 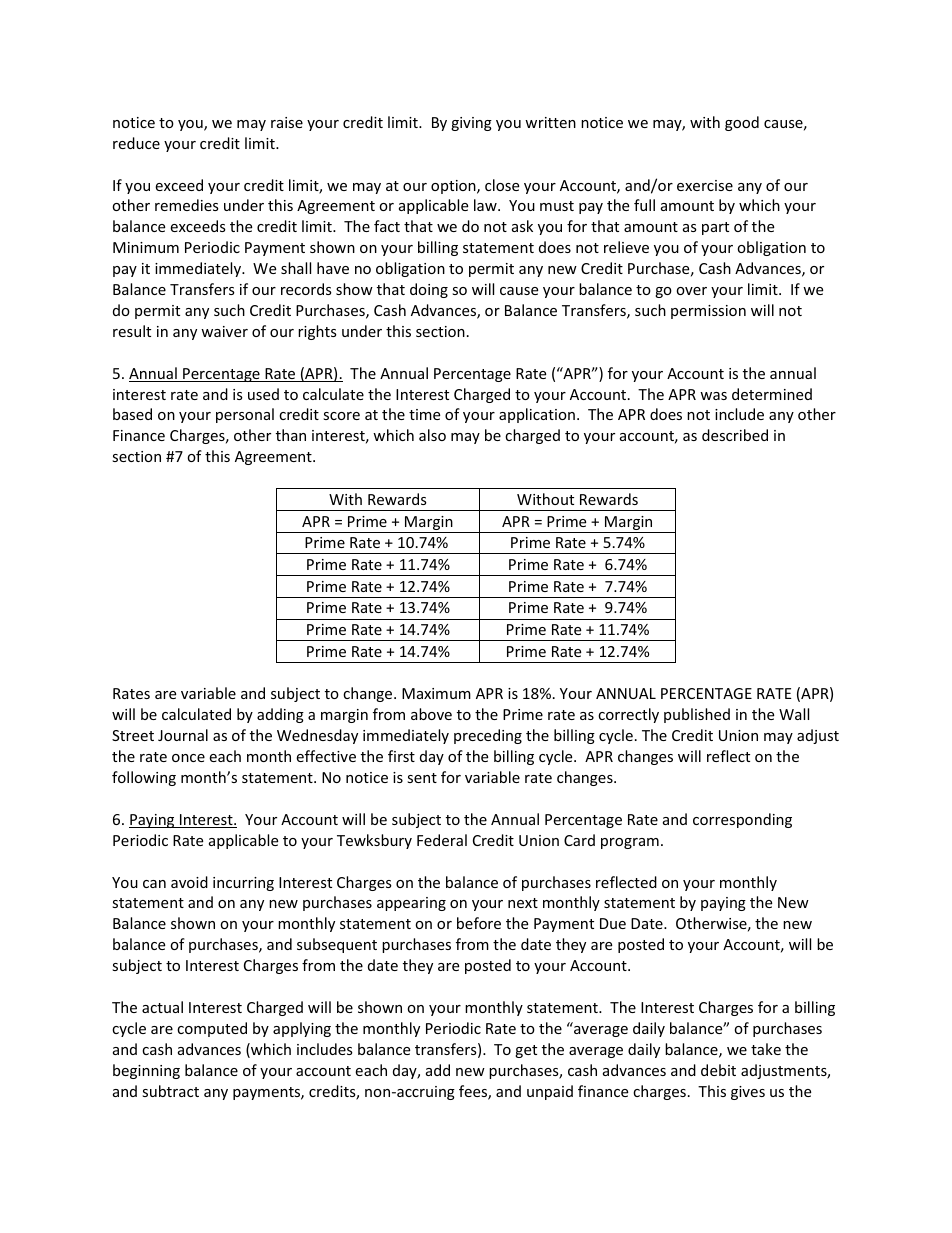 What do you see at coordinates (436, 693) in the page?
I see `Maximum` at bounding box center [436, 693].
